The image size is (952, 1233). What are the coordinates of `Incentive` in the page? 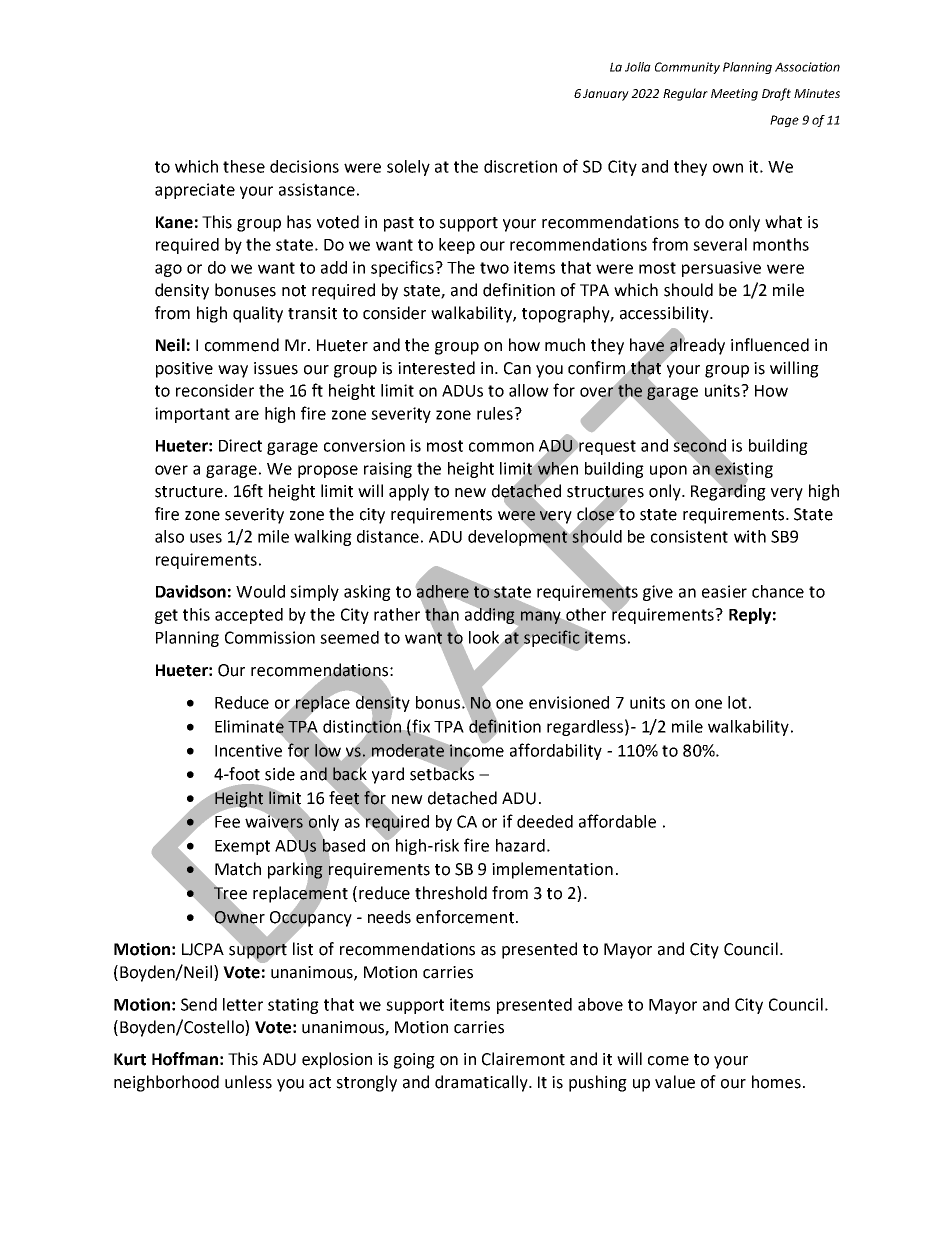 It's located at (248, 750).
